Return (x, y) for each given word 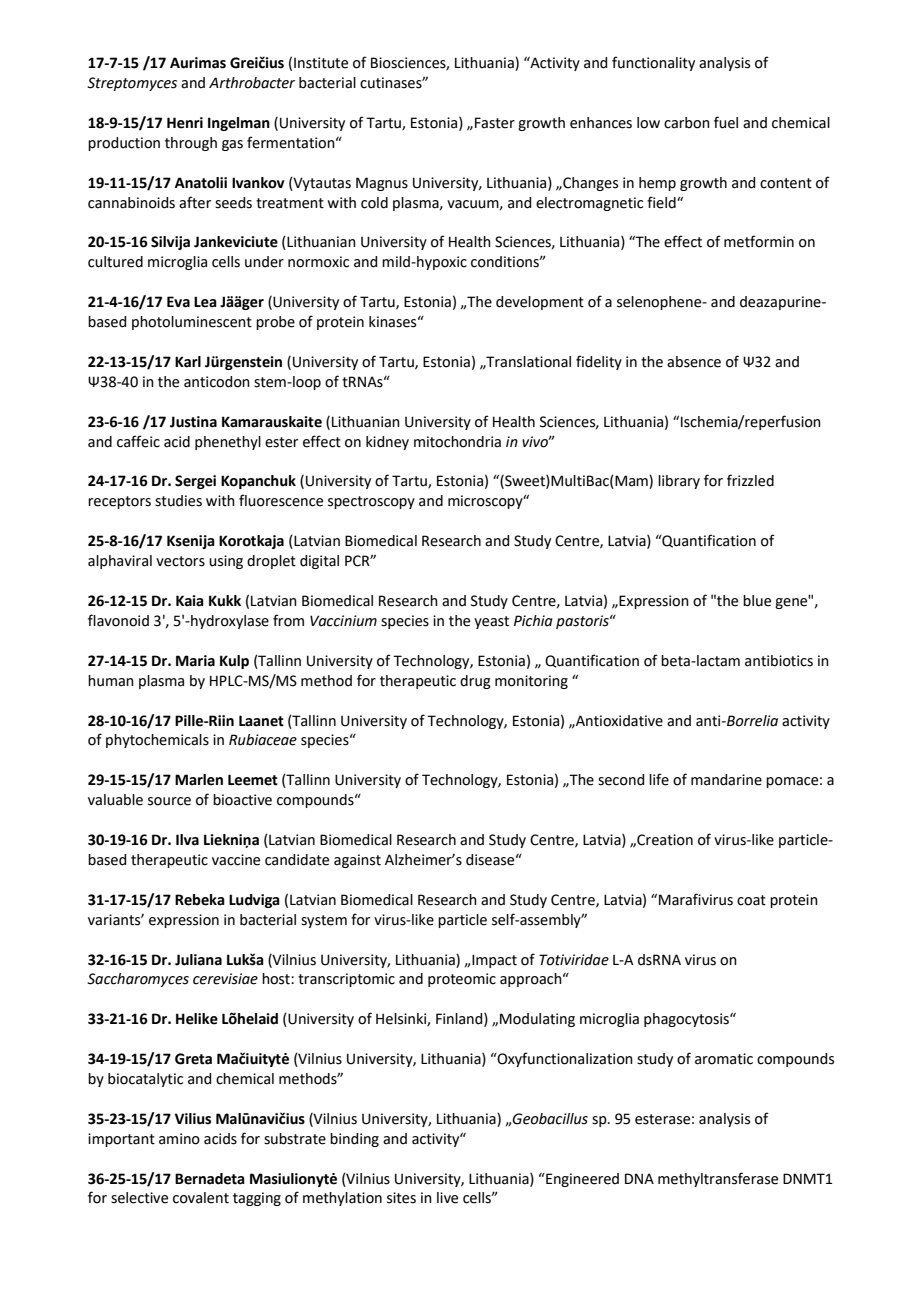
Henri (185, 123)
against (357, 861)
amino (179, 1139)
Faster (495, 123)
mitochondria (457, 442)
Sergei (195, 482)
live (447, 1198)
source (169, 801)
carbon (687, 123)
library (679, 482)
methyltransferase (718, 1179)
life (659, 779)
